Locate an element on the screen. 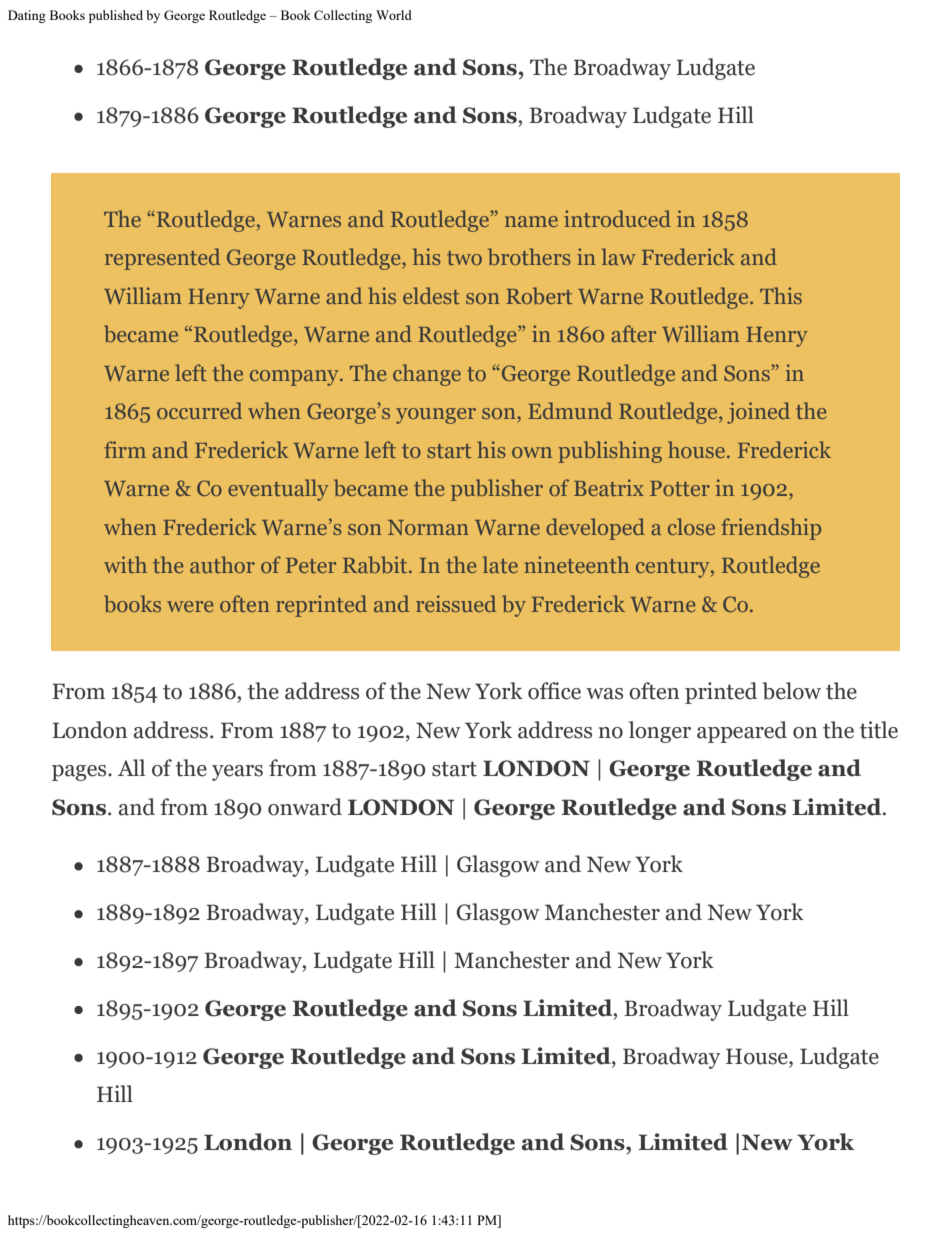 The width and height of the screenshot is (952, 1233). firm is located at coordinates (125, 449).
